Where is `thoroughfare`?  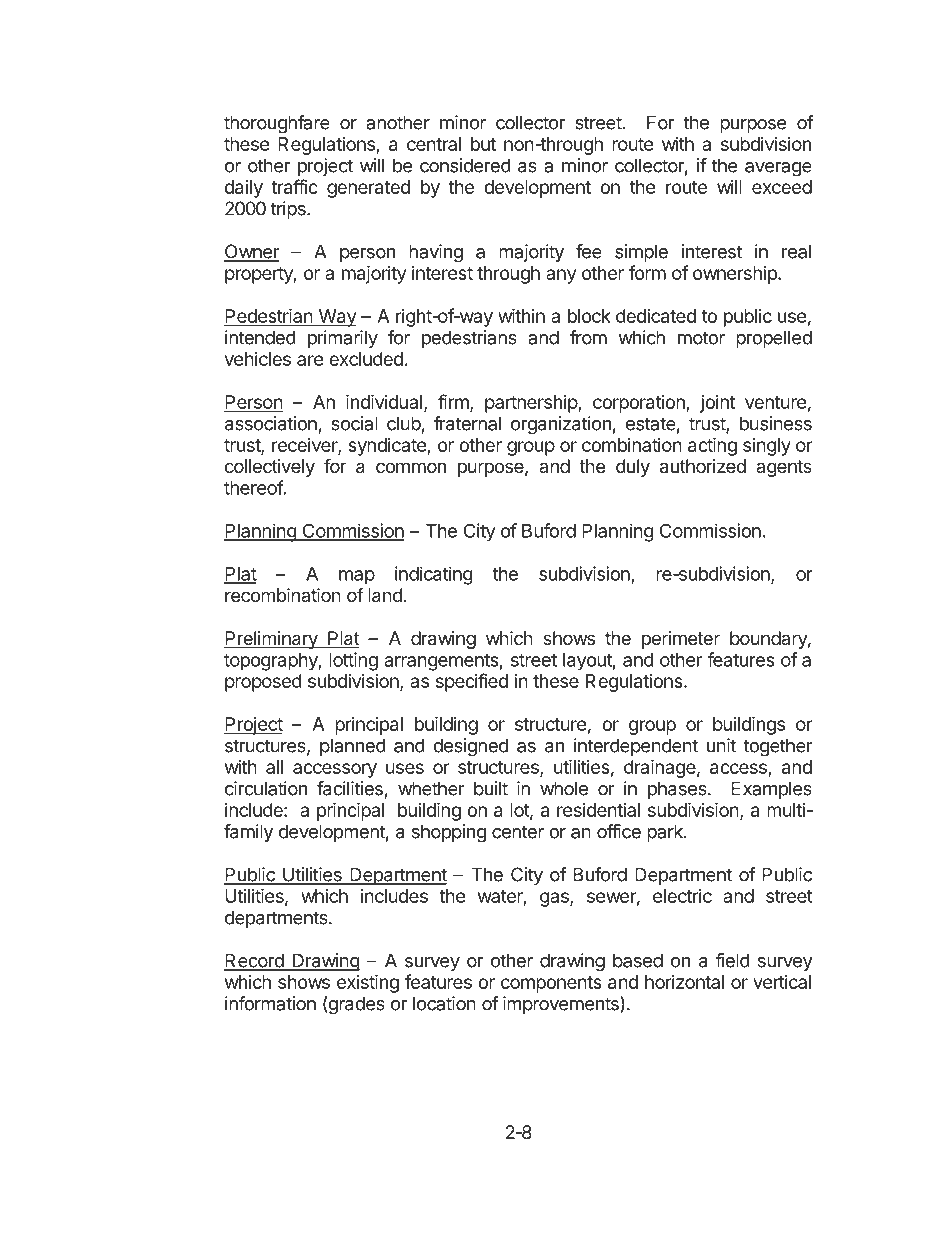
thoroughfare is located at coordinates (277, 124).
